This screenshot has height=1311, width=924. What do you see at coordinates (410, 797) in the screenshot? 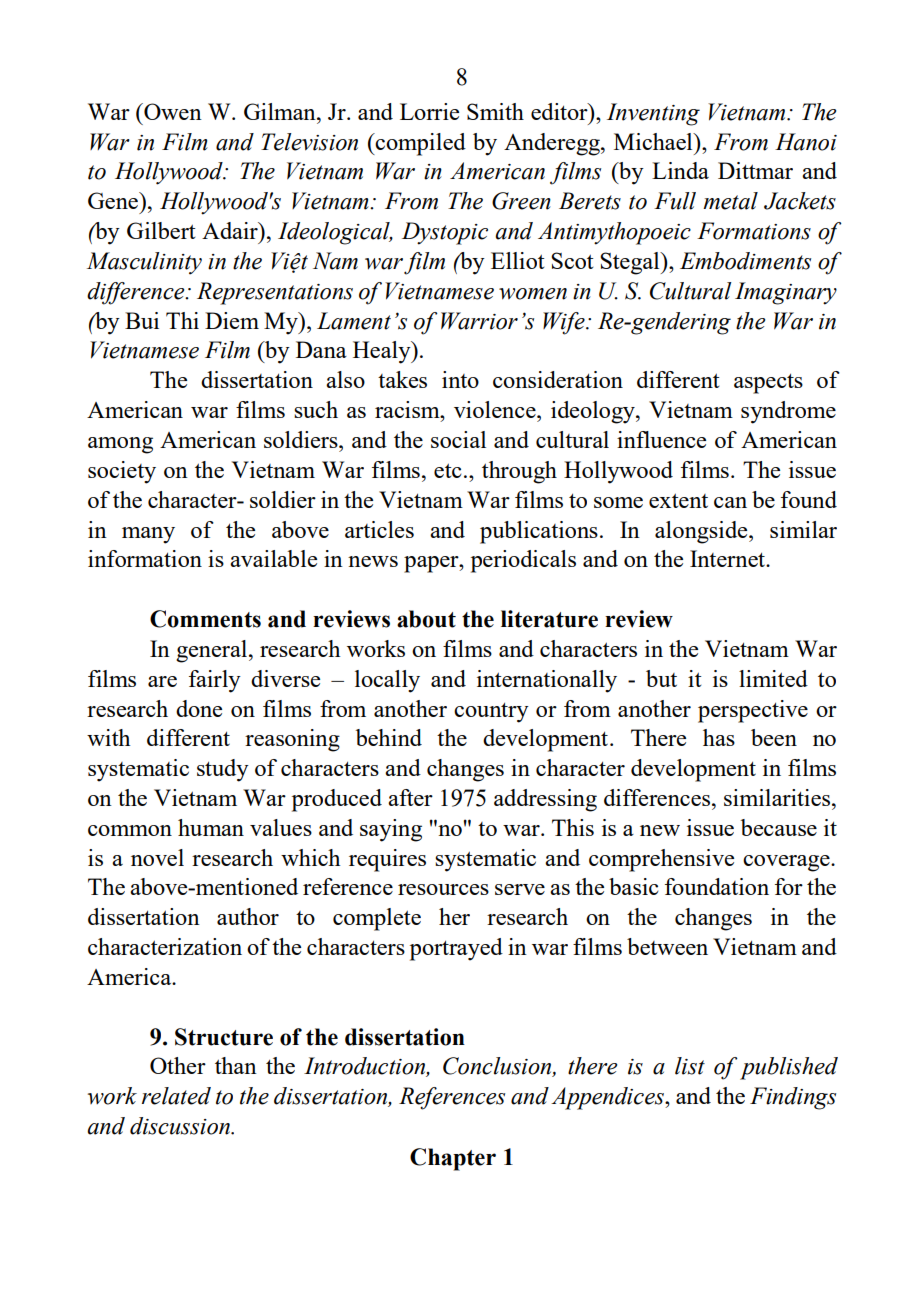
I see `after` at bounding box center [410, 797].
